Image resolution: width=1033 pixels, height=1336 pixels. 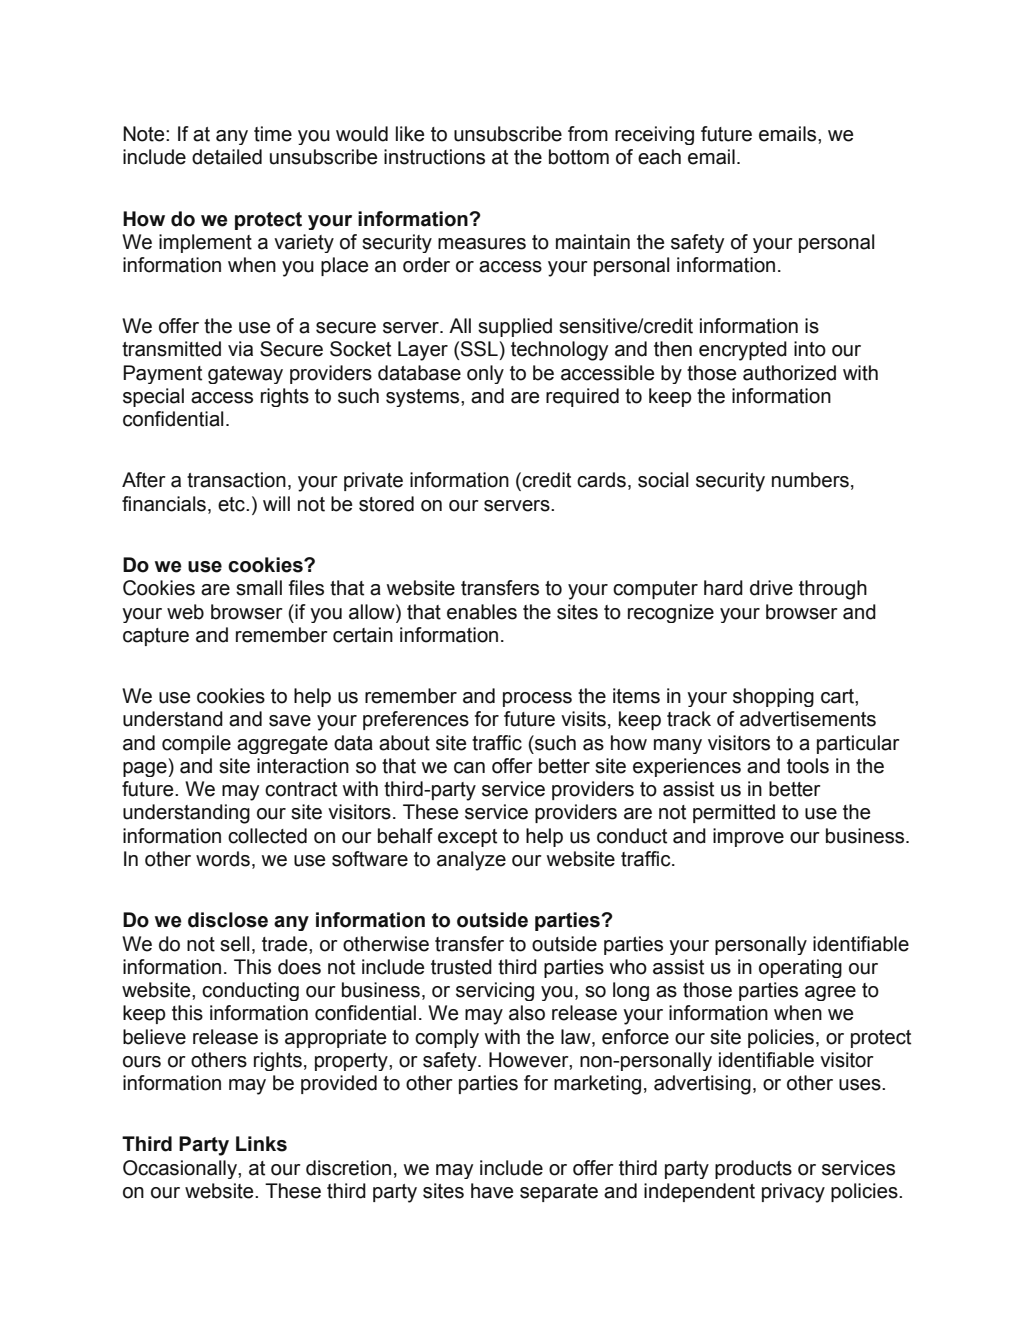 What do you see at coordinates (261, 1144) in the screenshot?
I see `Links` at bounding box center [261, 1144].
